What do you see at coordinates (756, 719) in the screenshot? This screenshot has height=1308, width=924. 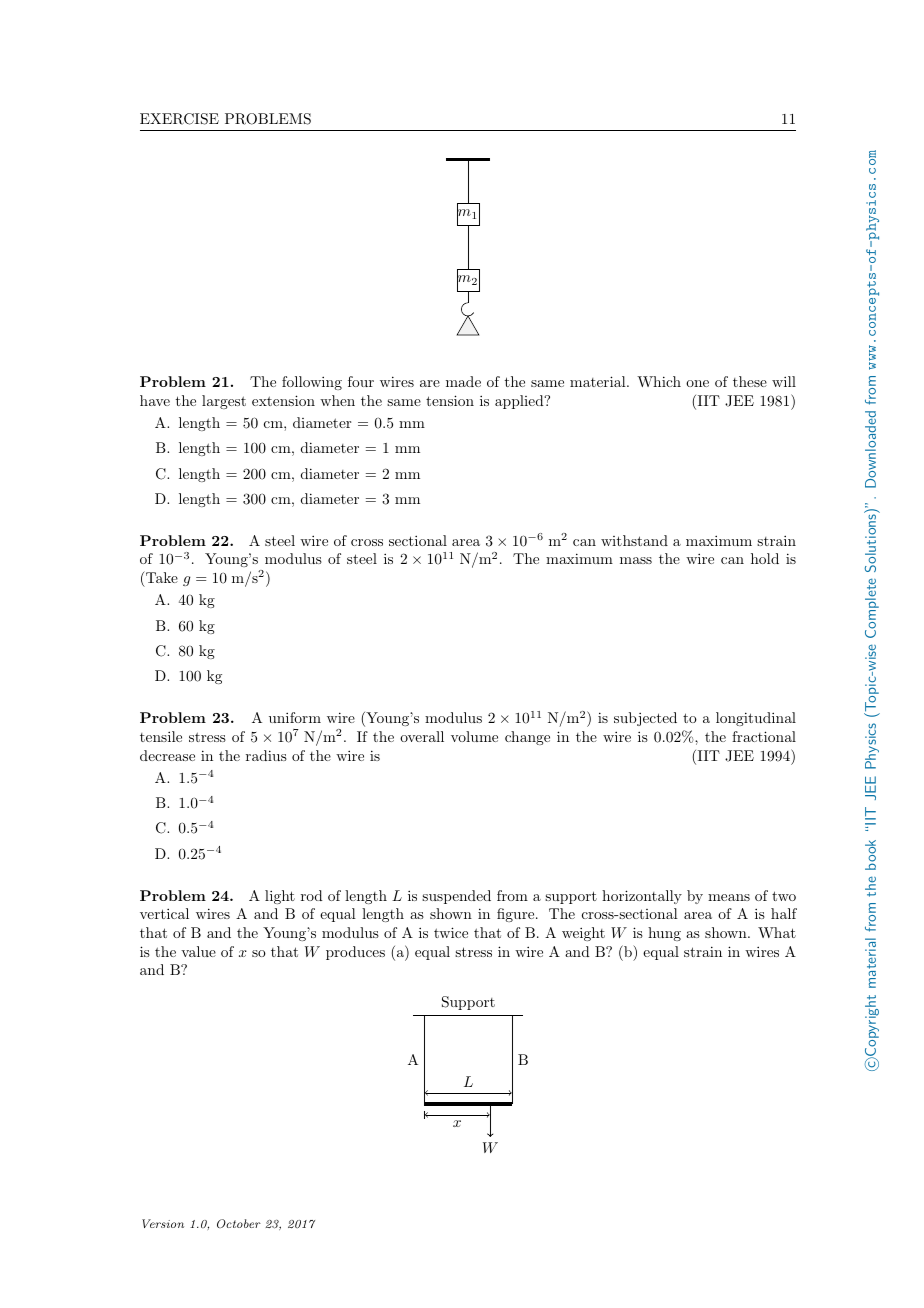 I see `longitudinal` at bounding box center [756, 719].
